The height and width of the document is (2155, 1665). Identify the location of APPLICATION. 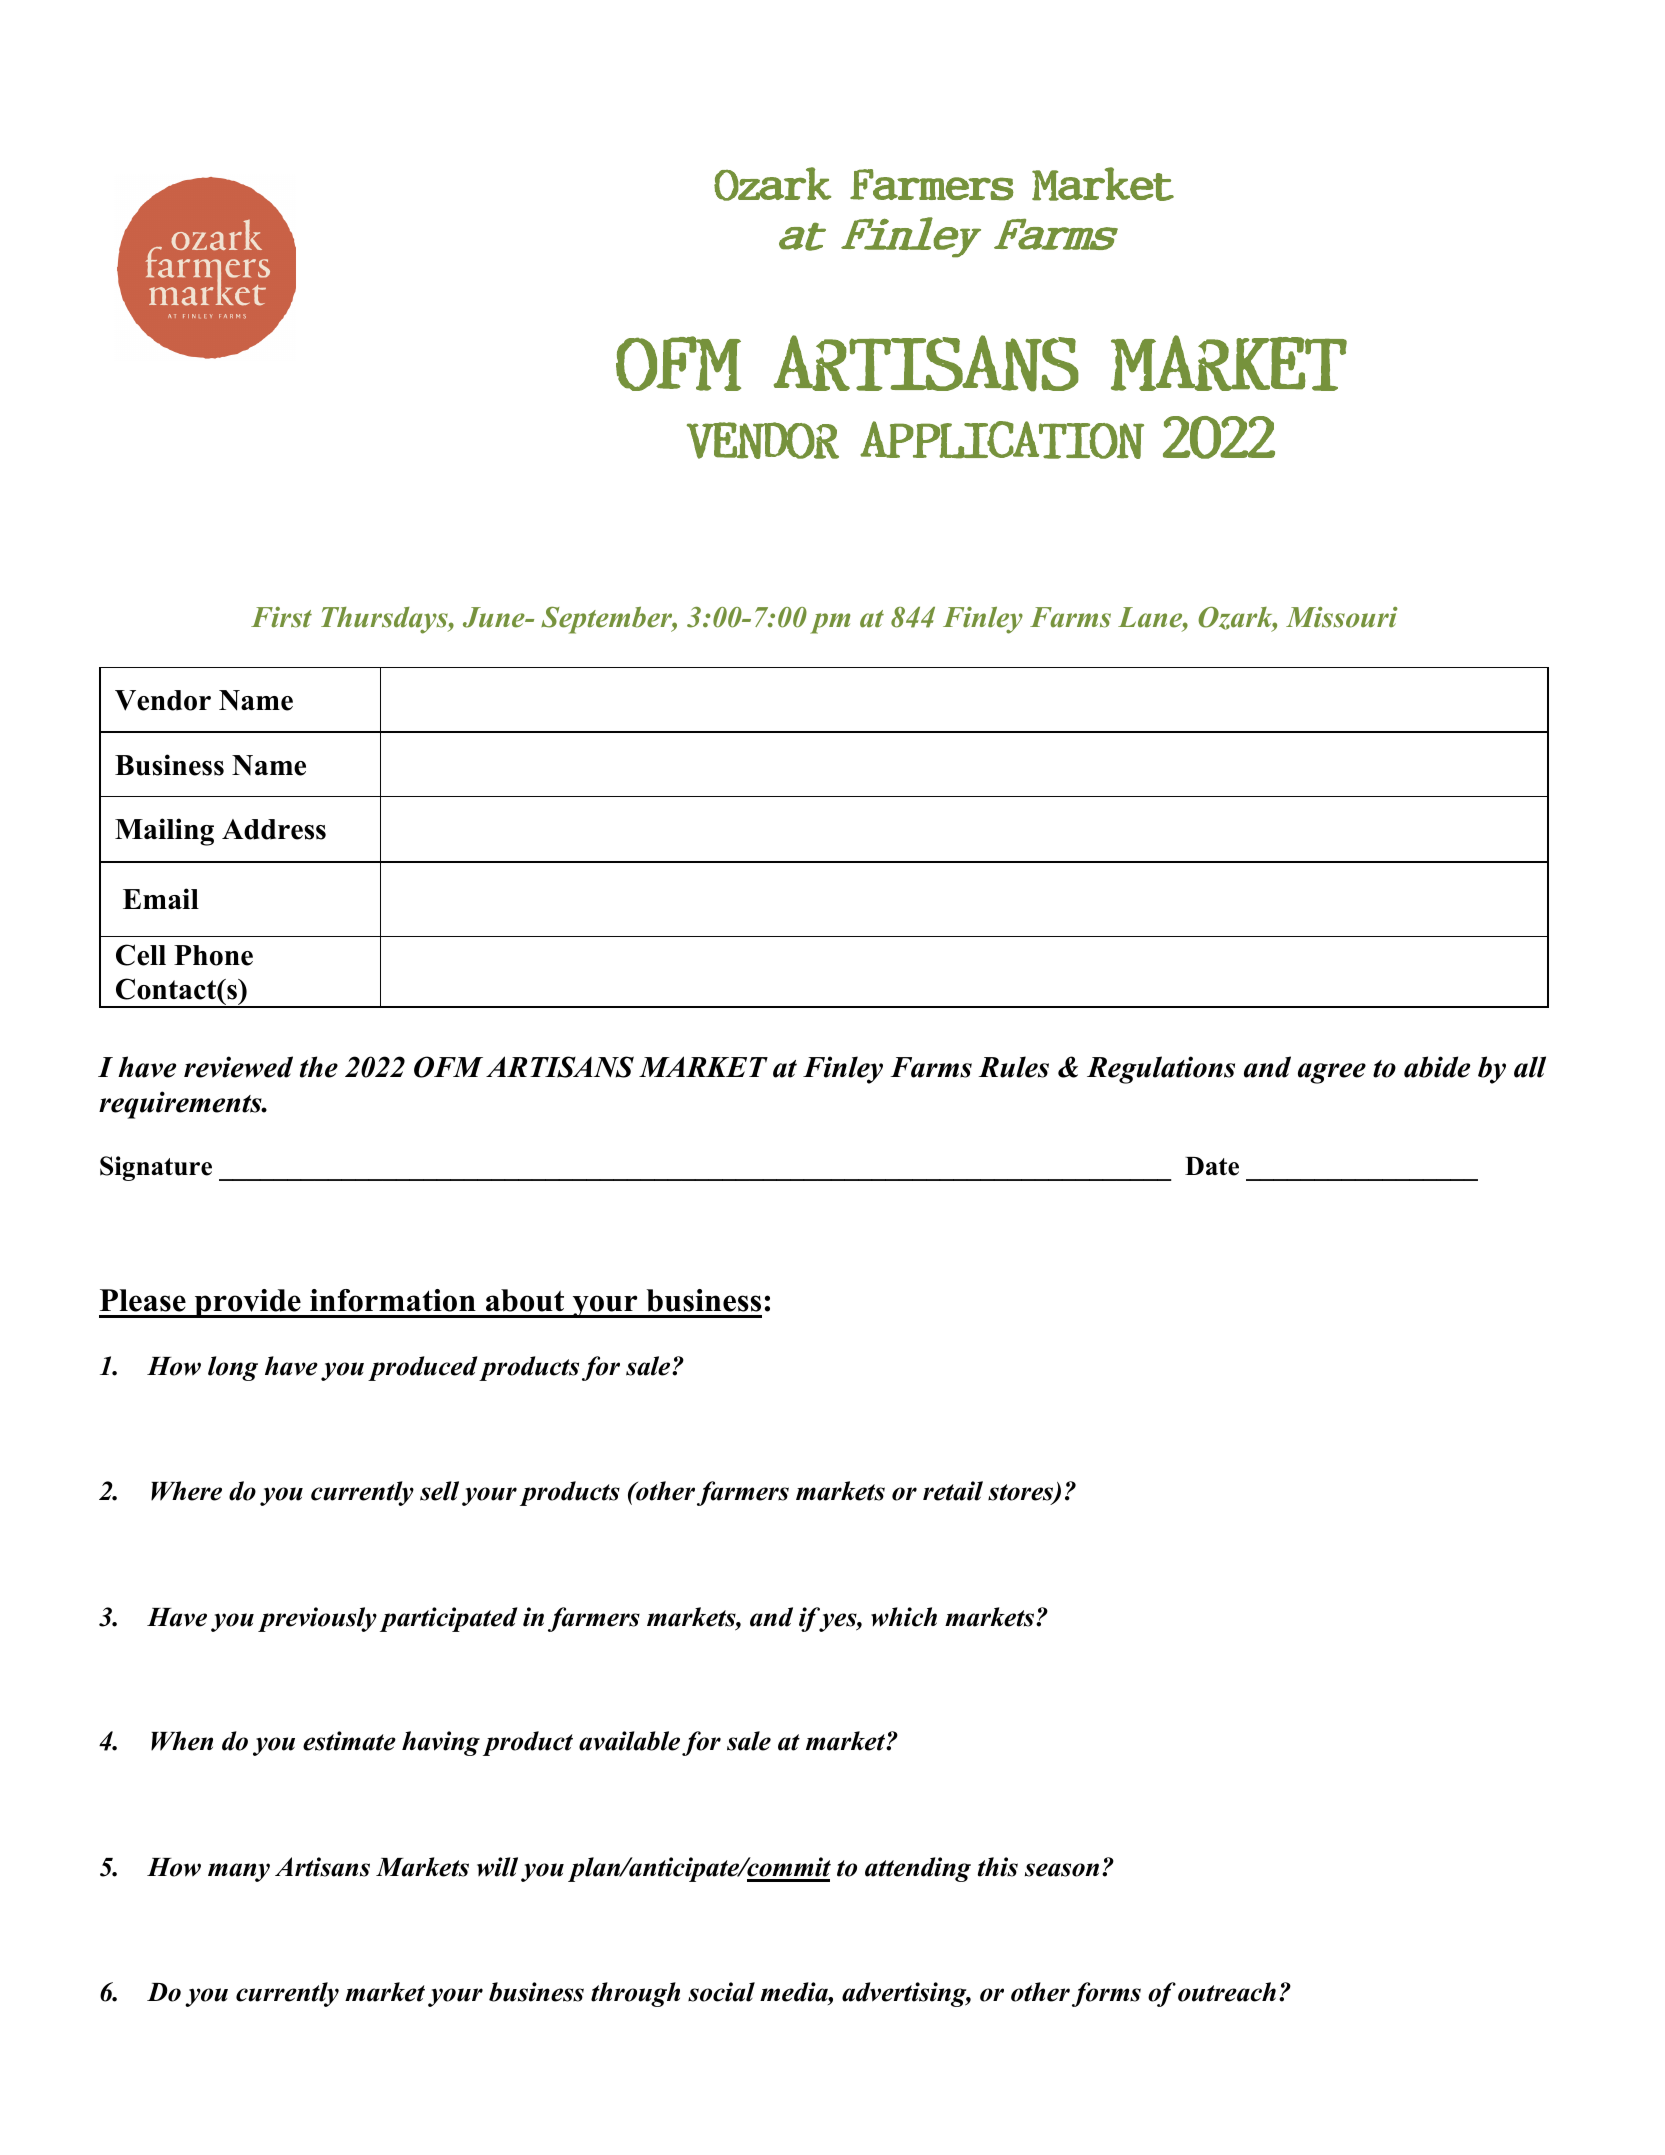
(1002, 440).
